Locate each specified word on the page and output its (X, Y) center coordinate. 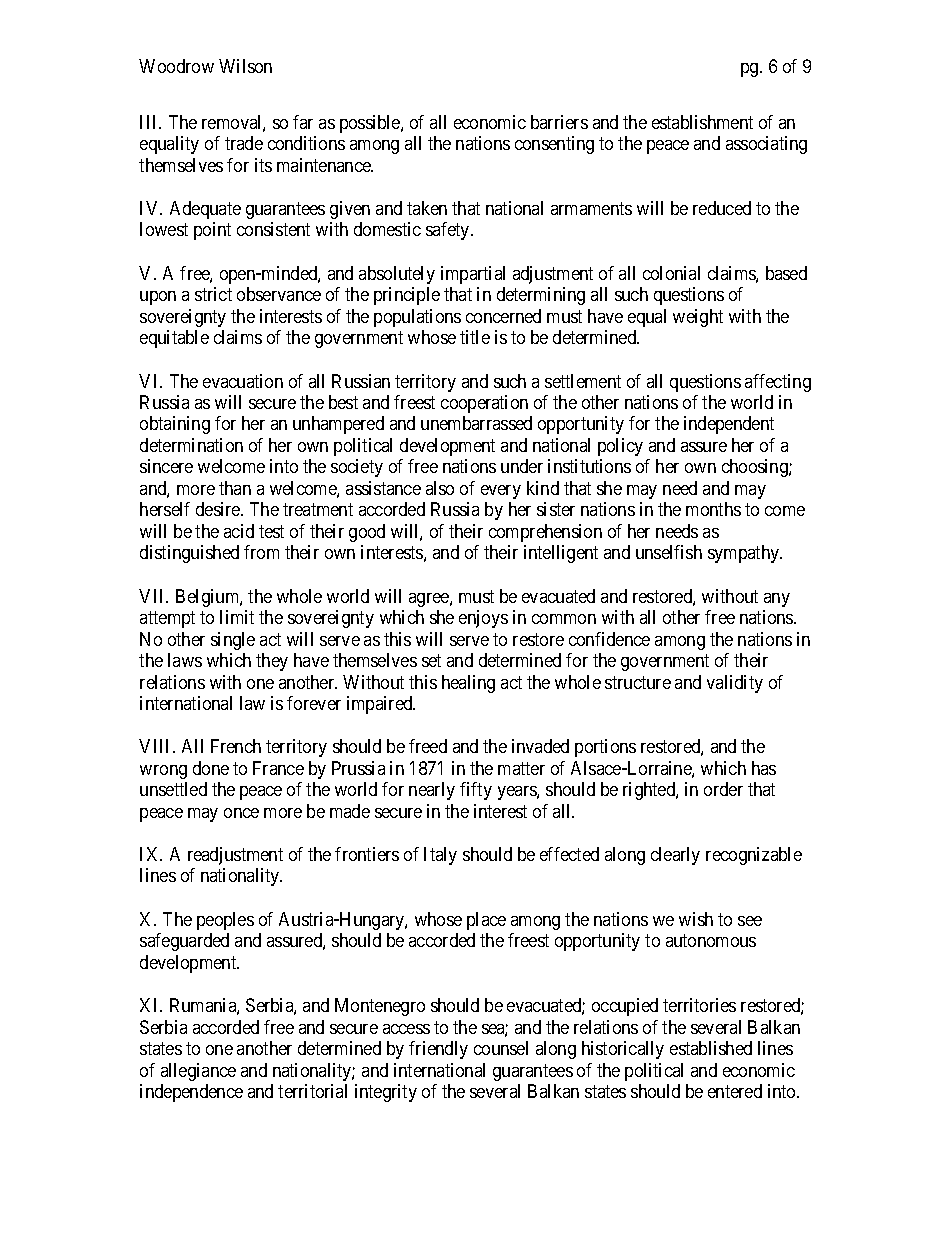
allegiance (198, 1072)
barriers (559, 122)
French (236, 746)
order (723, 789)
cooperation (484, 404)
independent (729, 425)
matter (521, 768)
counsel (501, 1048)
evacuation (243, 381)
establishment (702, 122)
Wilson (245, 66)
